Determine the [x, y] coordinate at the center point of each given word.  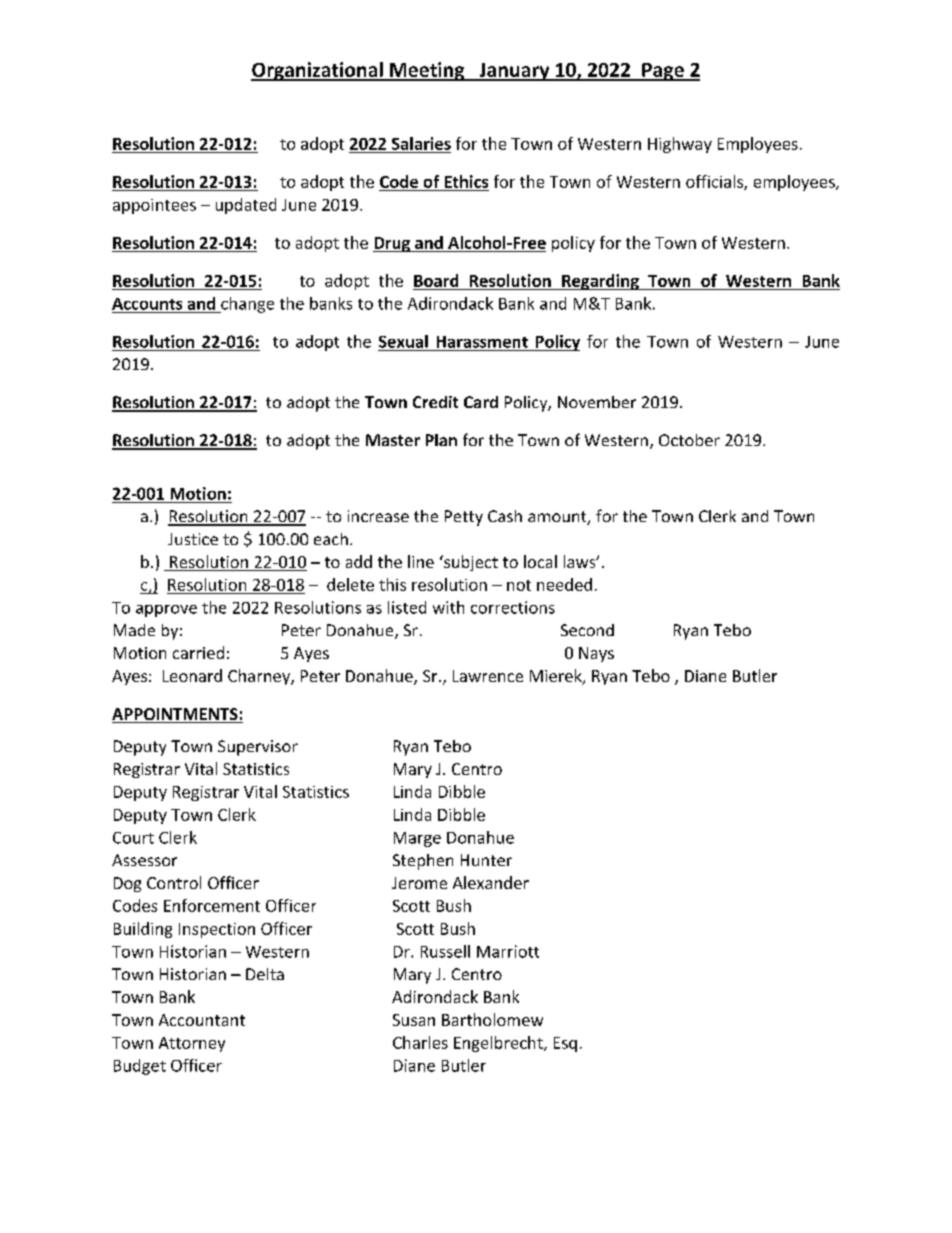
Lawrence [488, 676]
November [597, 402]
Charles [420, 1042]
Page [663, 72]
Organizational [318, 71]
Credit [435, 402]
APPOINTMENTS [176, 715]
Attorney [192, 1044]
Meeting [427, 71]
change [246, 305]
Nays [596, 654]
